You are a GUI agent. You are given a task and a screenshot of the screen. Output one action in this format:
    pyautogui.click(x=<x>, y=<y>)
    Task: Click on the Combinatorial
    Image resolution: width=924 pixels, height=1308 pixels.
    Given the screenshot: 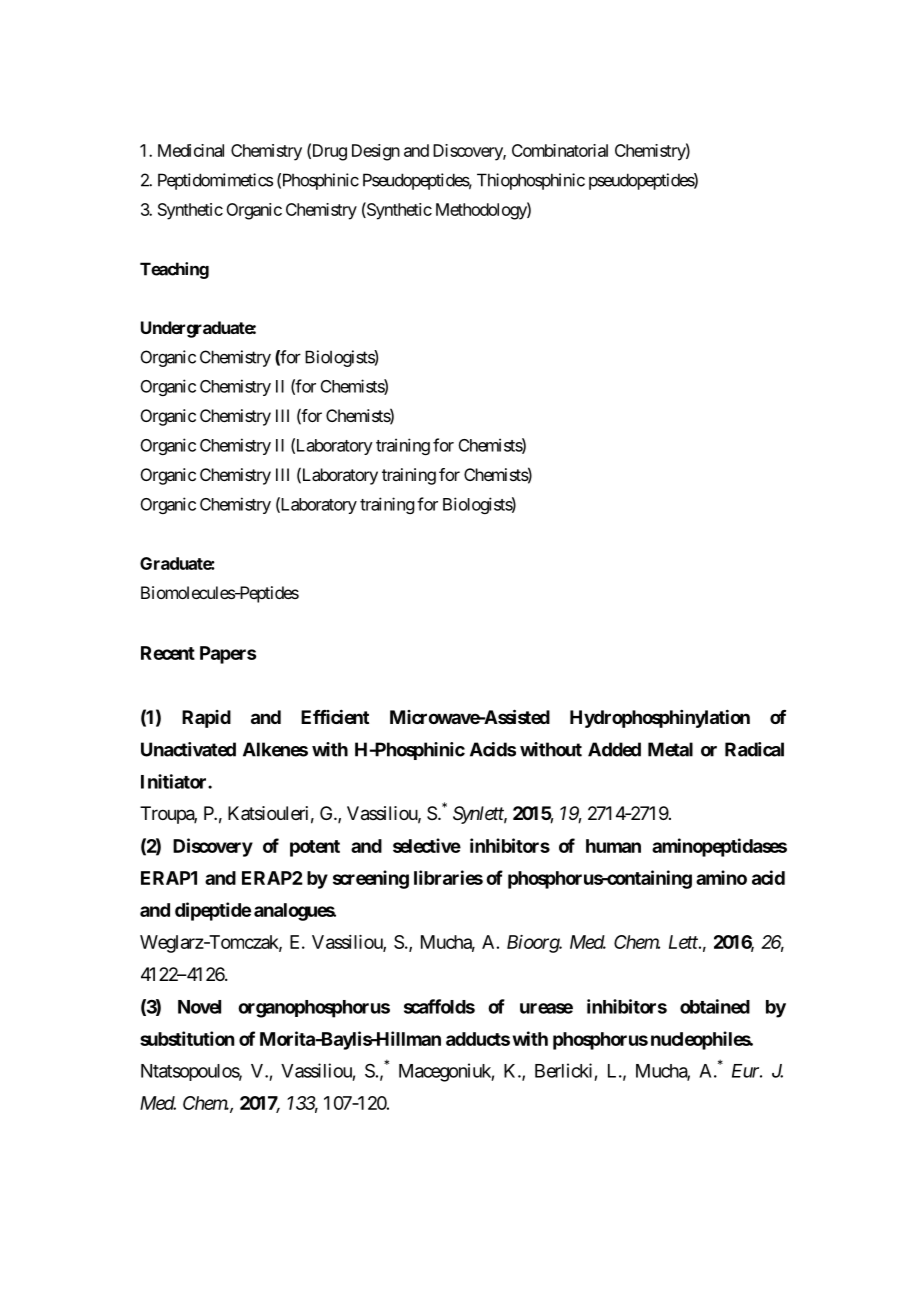 What is the action you would take?
    pyautogui.click(x=560, y=150)
